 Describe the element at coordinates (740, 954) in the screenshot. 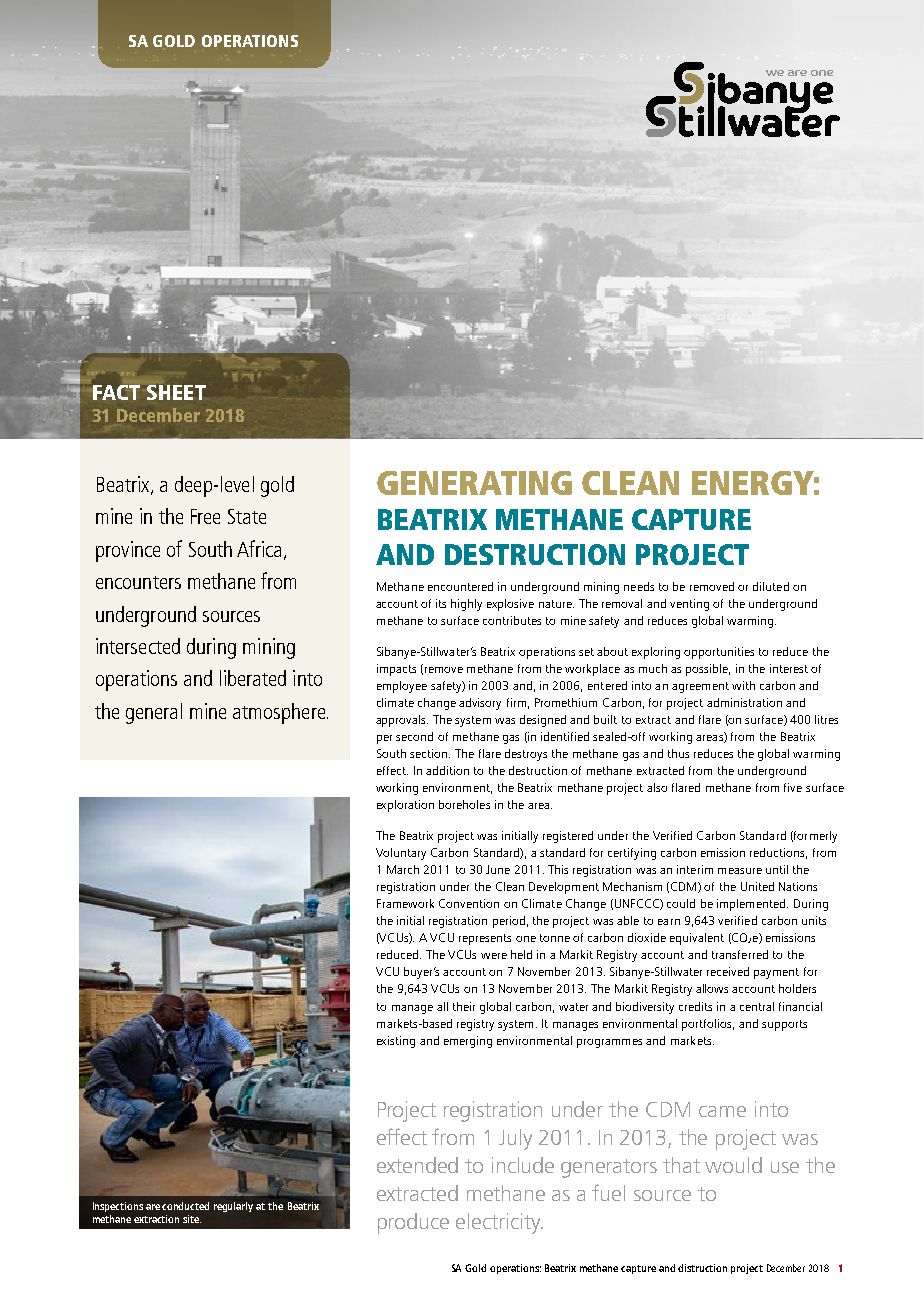

I see `transferred` at that location.
